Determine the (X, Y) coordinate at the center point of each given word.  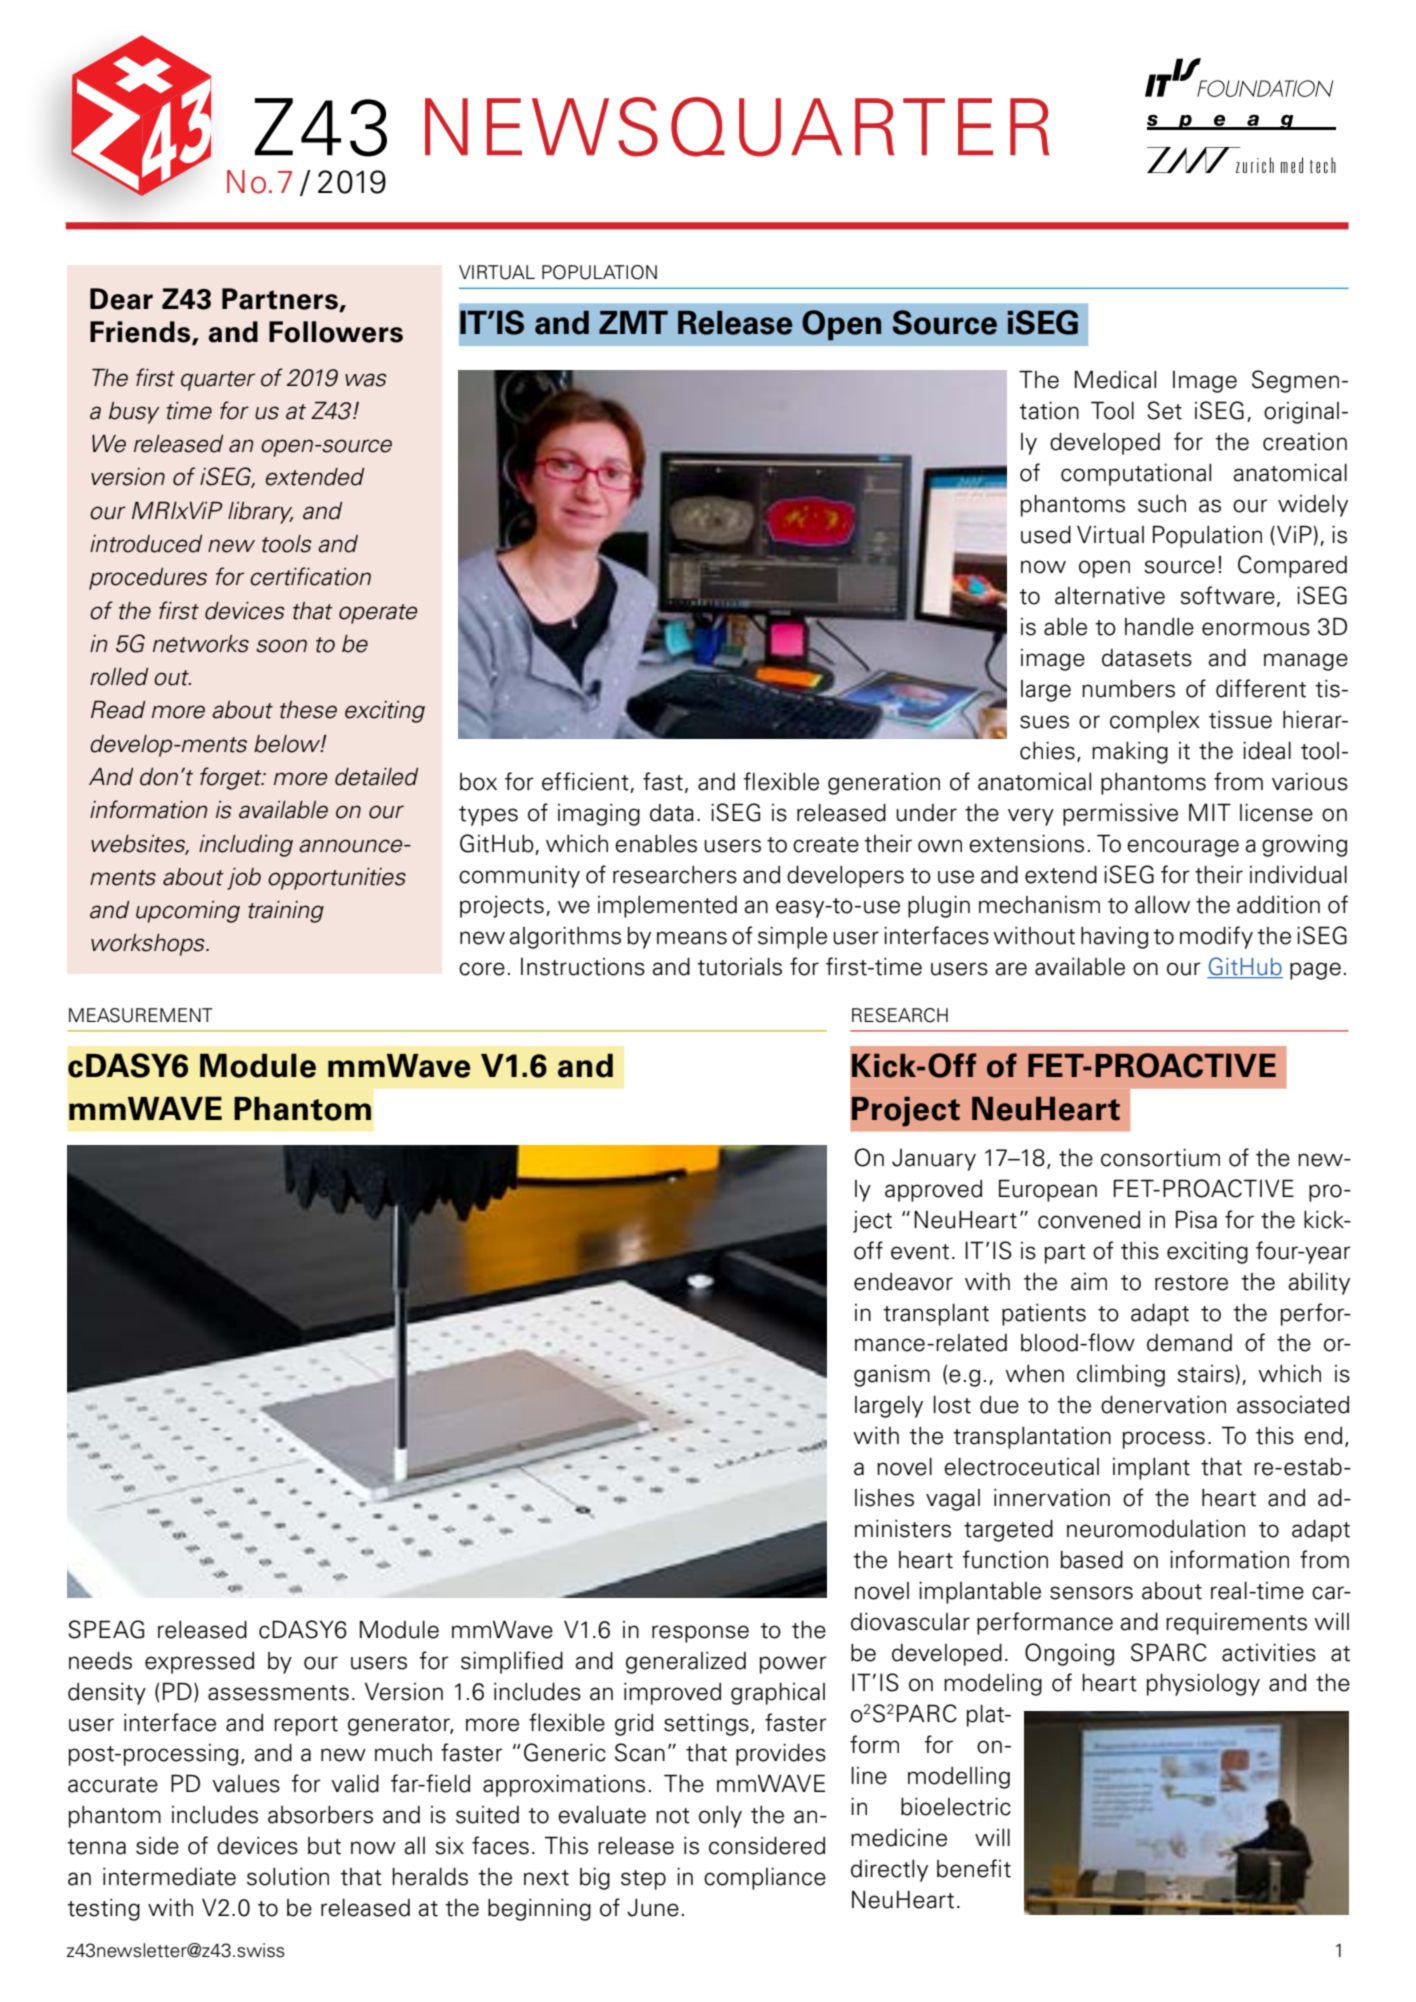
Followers (336, 332)
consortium (1160, 1158)
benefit (974, 1868)
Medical (1115, 379)
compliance (765, 1879)
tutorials (739, 967)
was (366, 380)
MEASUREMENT (141, 1015)
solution (288, 1877)
